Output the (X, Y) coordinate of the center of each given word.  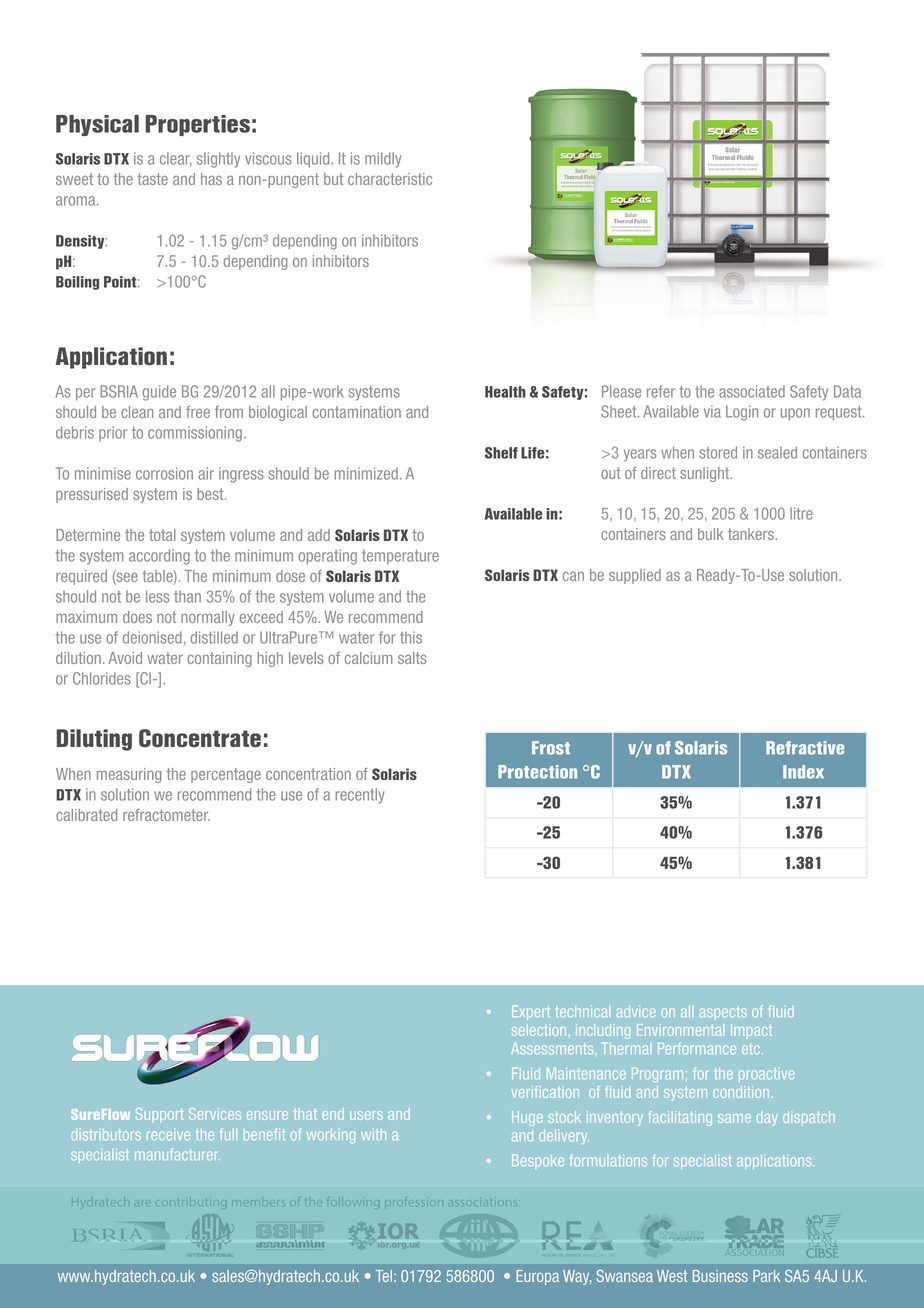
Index (803, 772)
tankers (752, 534)
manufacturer (177, 1154)
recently (360, 796)
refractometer (166, 815)
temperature (400, 557)
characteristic (390, 179)
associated (752, 391)
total (162, 535)
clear (176, 159)
